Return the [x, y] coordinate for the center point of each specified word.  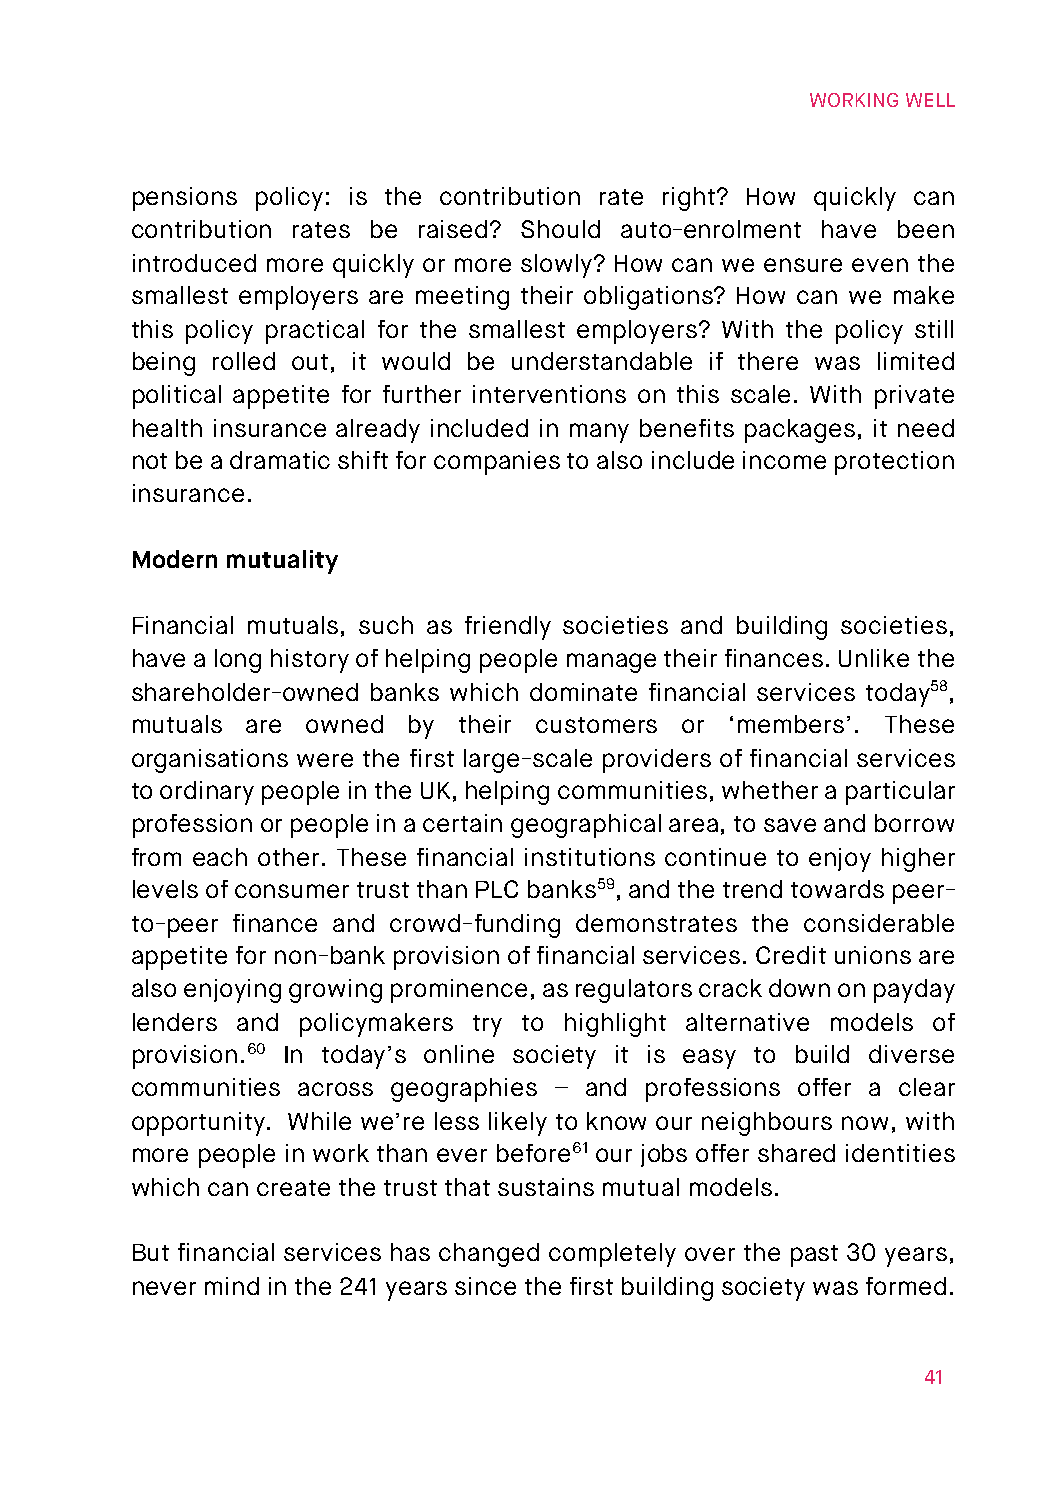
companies [497, 463]
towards [837, 889]
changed [489, 1255]
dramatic [280, 460]
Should [560, 229]
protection [894, 463]
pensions [185, 199]
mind [232, 1286]
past [814, 1256]
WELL [930, 100]
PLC [497, 889]
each [220, 857]
